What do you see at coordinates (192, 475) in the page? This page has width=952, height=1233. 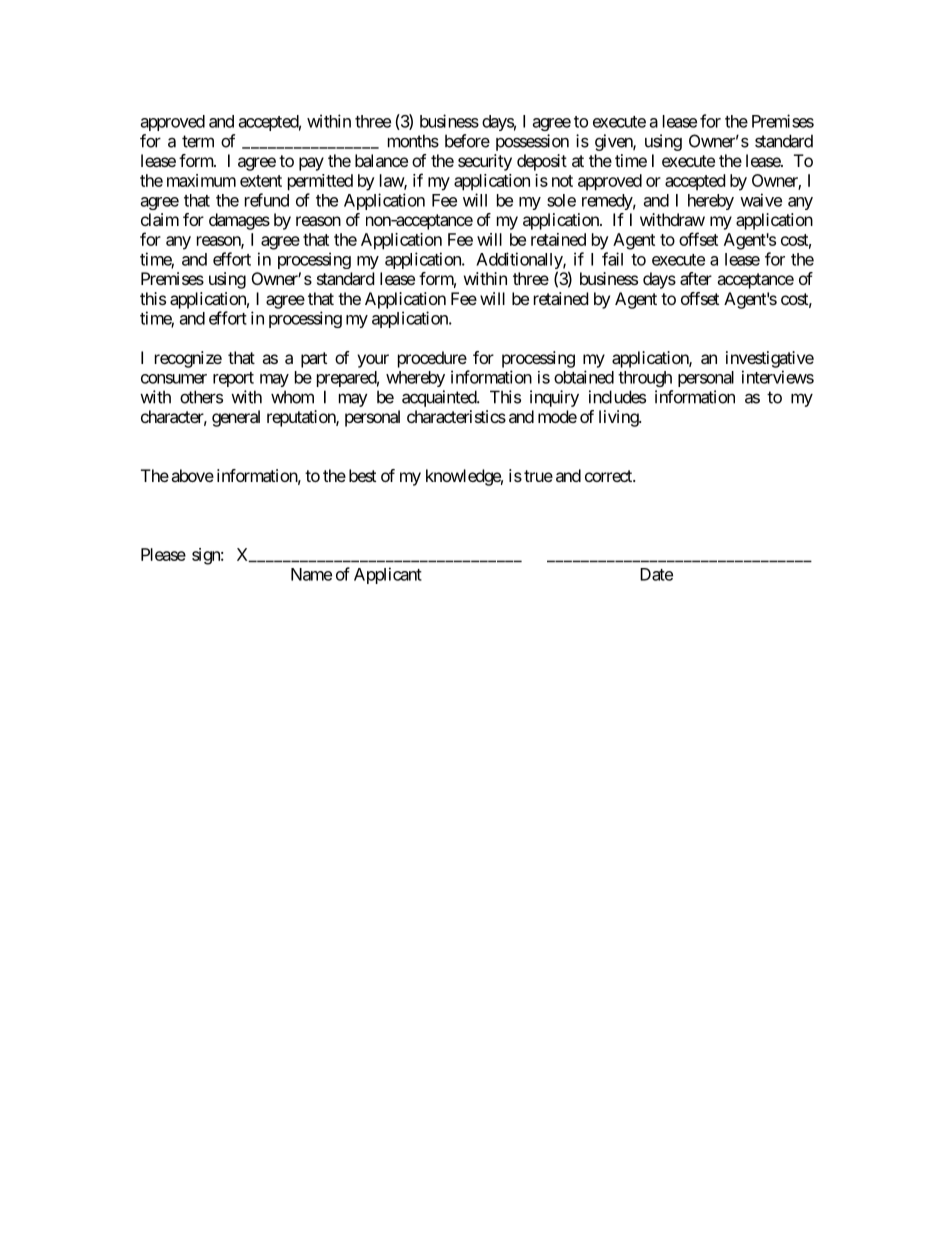 I see `above` at bounding box center [192, 475].
